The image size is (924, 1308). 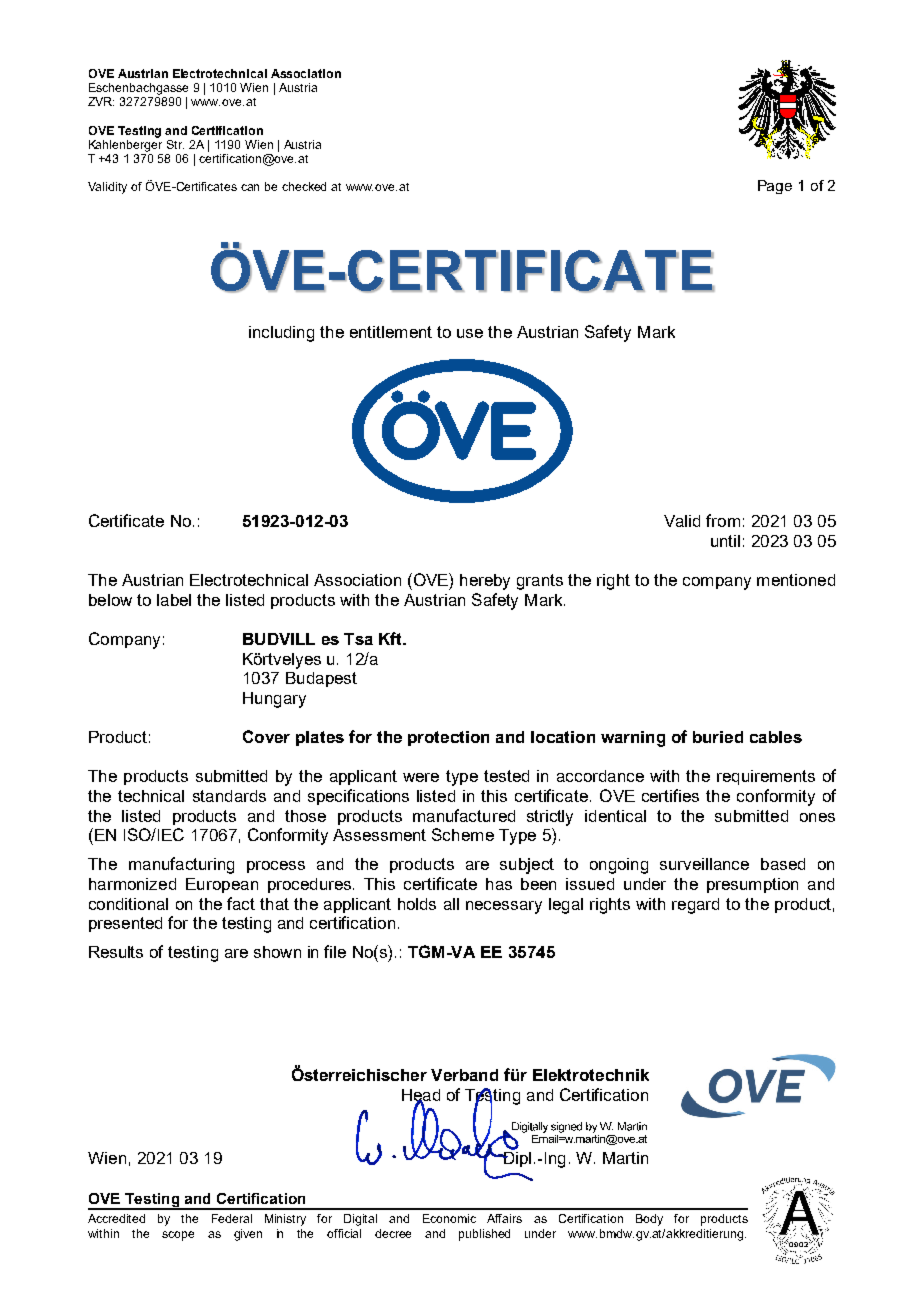 What do you see at coordinates (449, 1218) in the document?
I see `Economic` at bounding box center [449, 1218].
